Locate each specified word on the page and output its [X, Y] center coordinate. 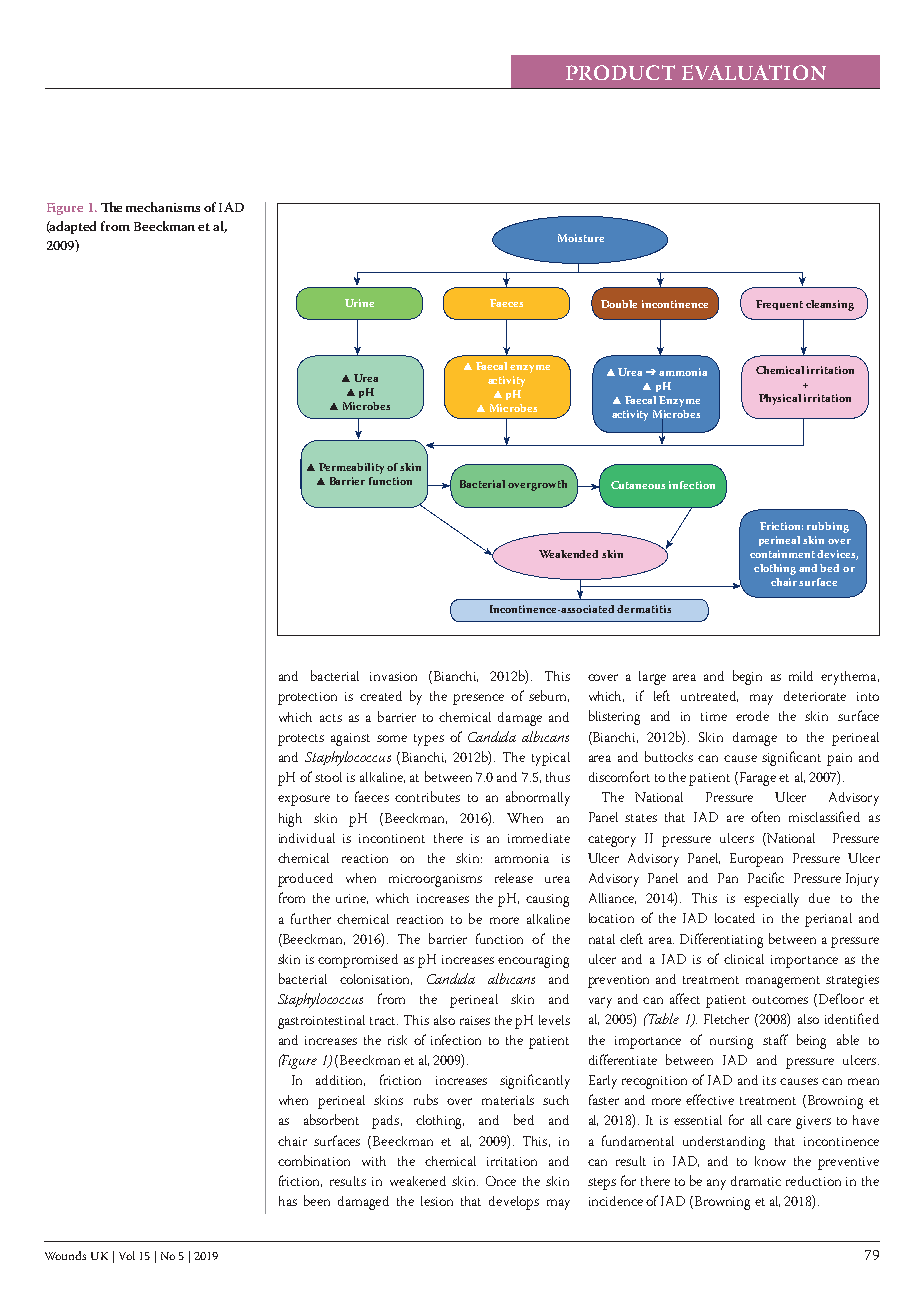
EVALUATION [754, 72]
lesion [437, 1201]
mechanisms [163, 207]
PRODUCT [620, 72]
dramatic [756, 1181]
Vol [127, 1255]
